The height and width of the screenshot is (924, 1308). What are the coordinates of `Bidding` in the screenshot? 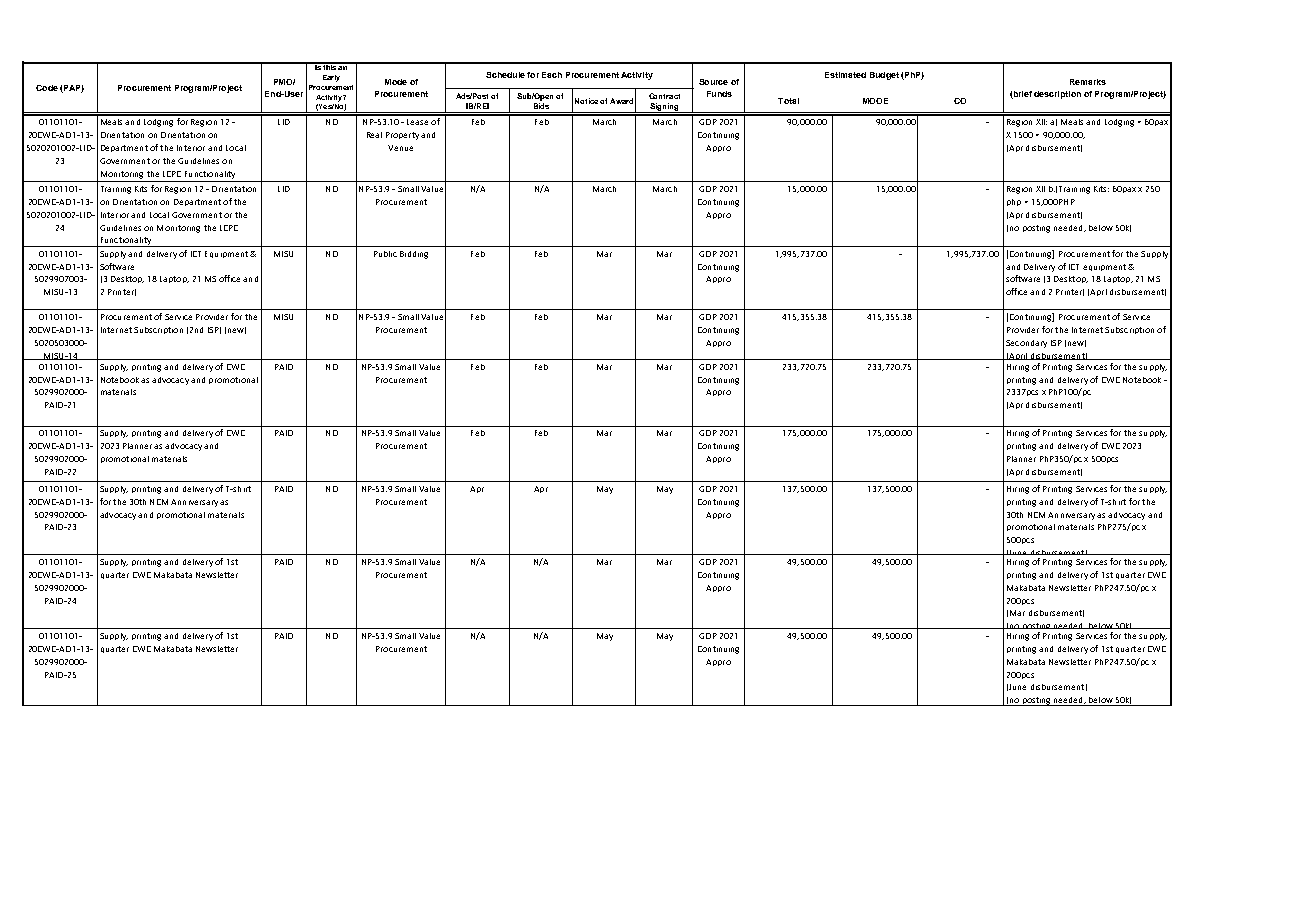 It's located at (414, 255).
